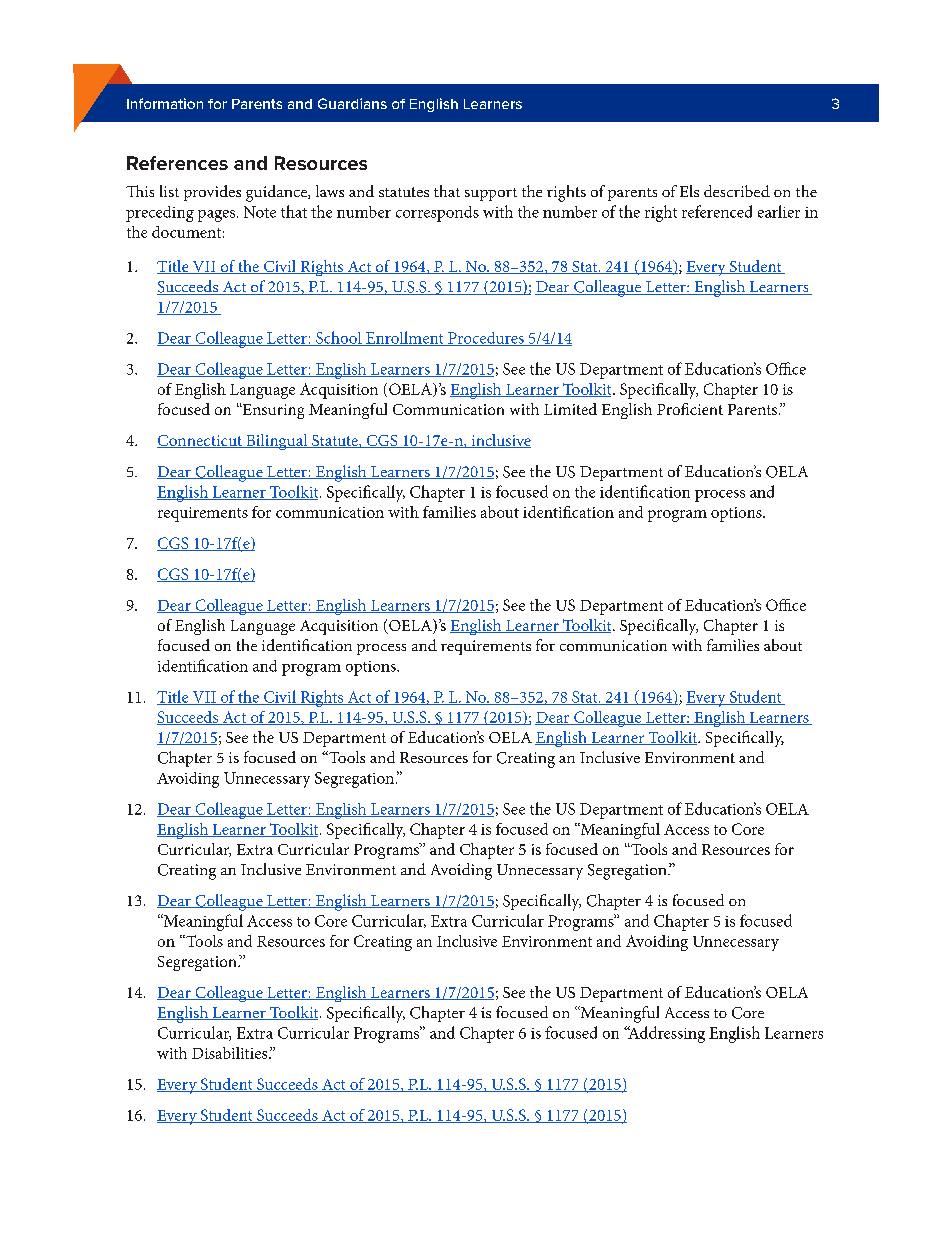 Image resolution: width=952 pixels, height=1233 pixels. I want to click on Proficient, so click(690, 409).
